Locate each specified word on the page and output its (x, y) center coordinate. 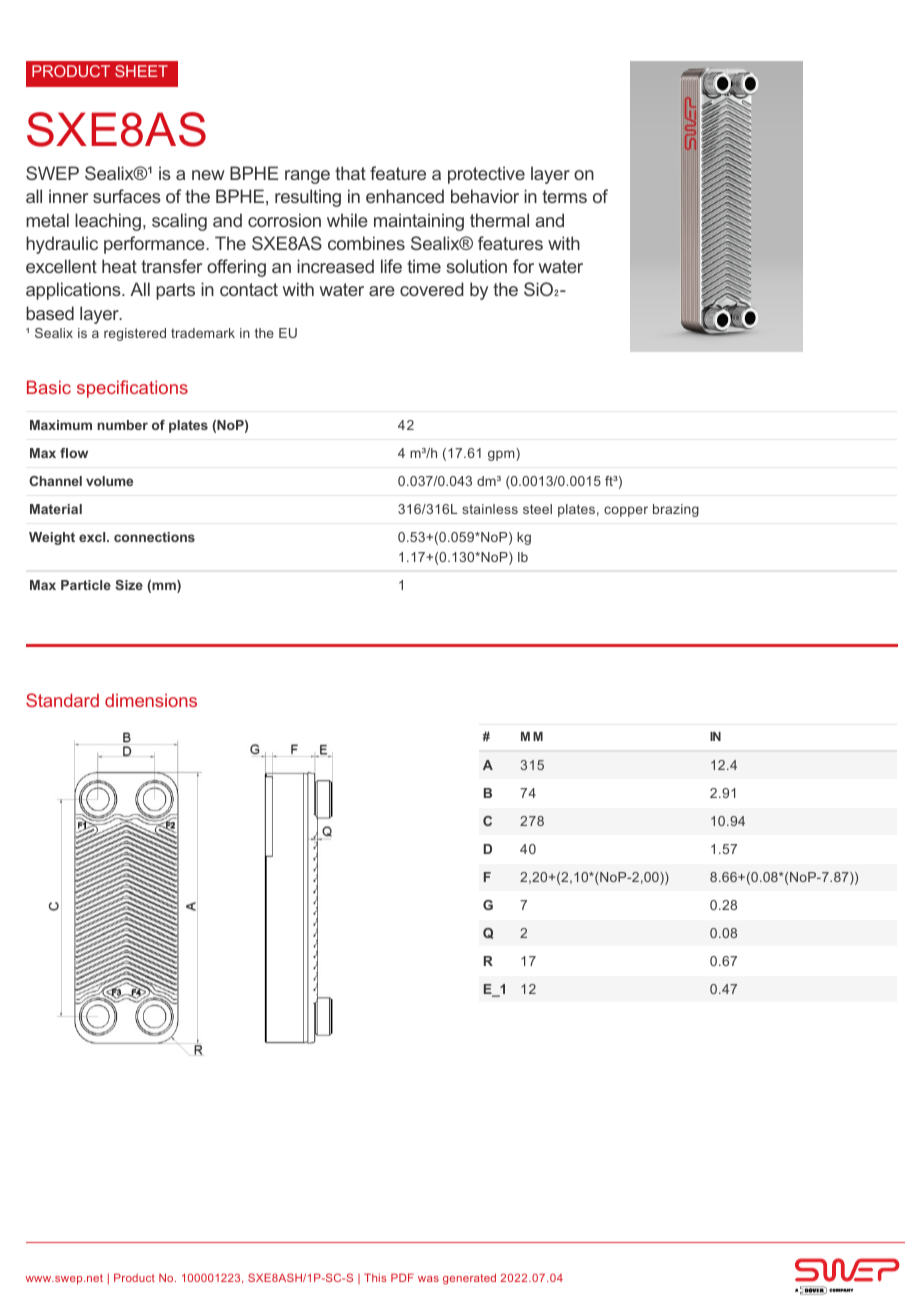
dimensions (151, 700)
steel (537, 509)
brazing (676, 510)
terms (564, 196)
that (350, 173)
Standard (62, 700)
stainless (490, 509)
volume (109, 481)
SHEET (141, 71)
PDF (402, 1277)
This (375, 1277)
